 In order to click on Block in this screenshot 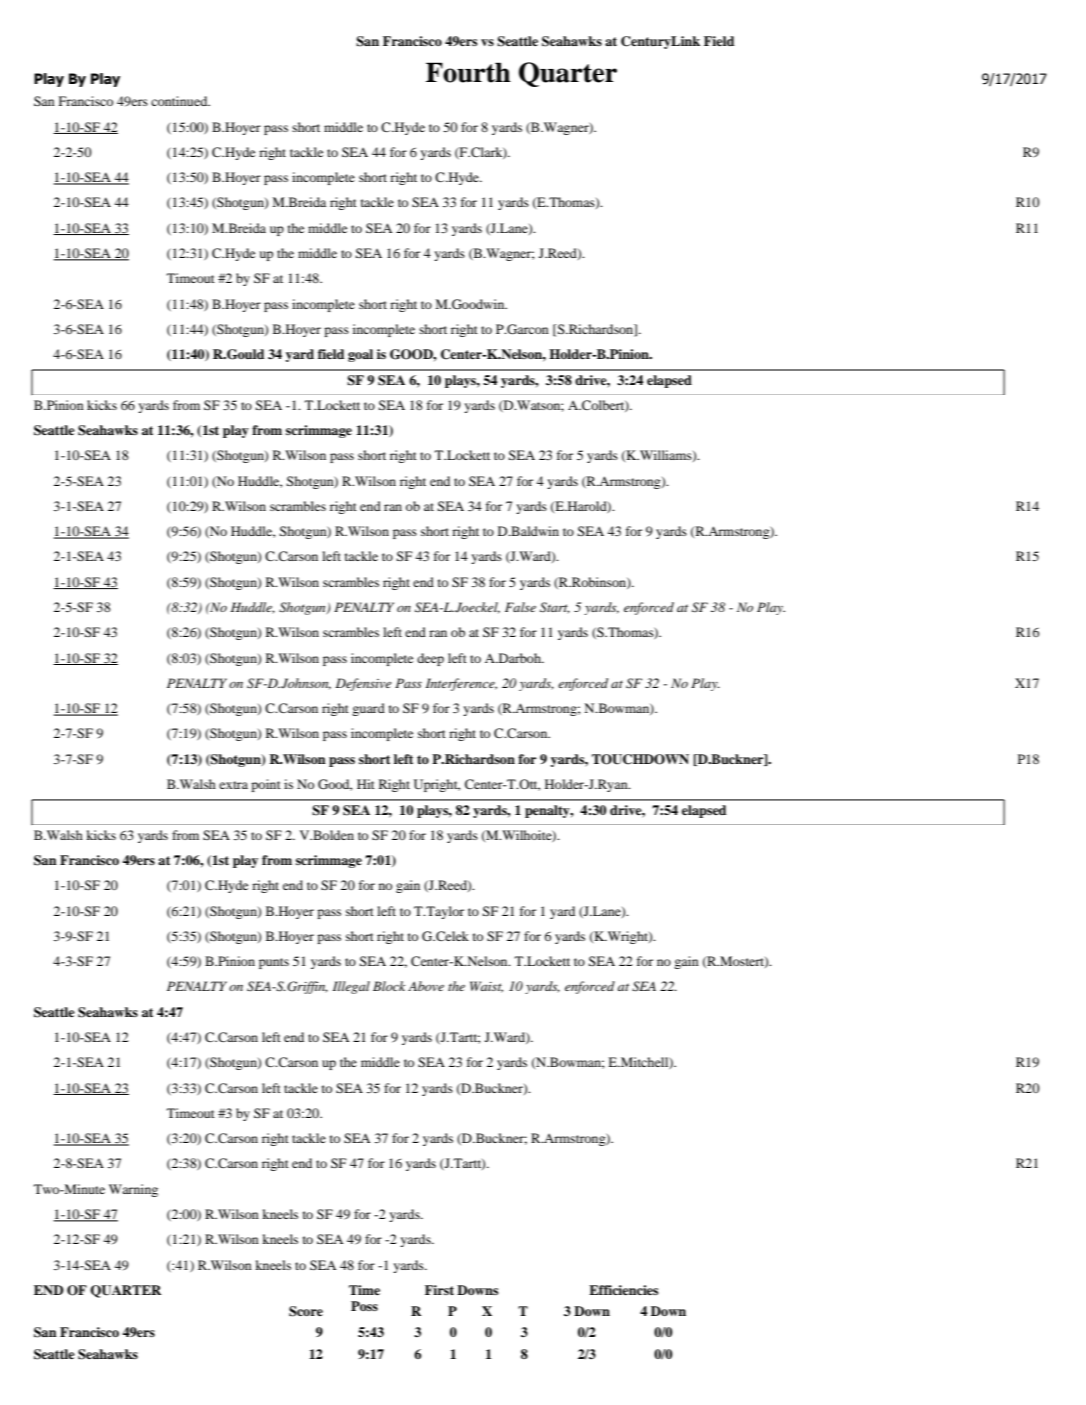, I will do `click(389, 986)`.
